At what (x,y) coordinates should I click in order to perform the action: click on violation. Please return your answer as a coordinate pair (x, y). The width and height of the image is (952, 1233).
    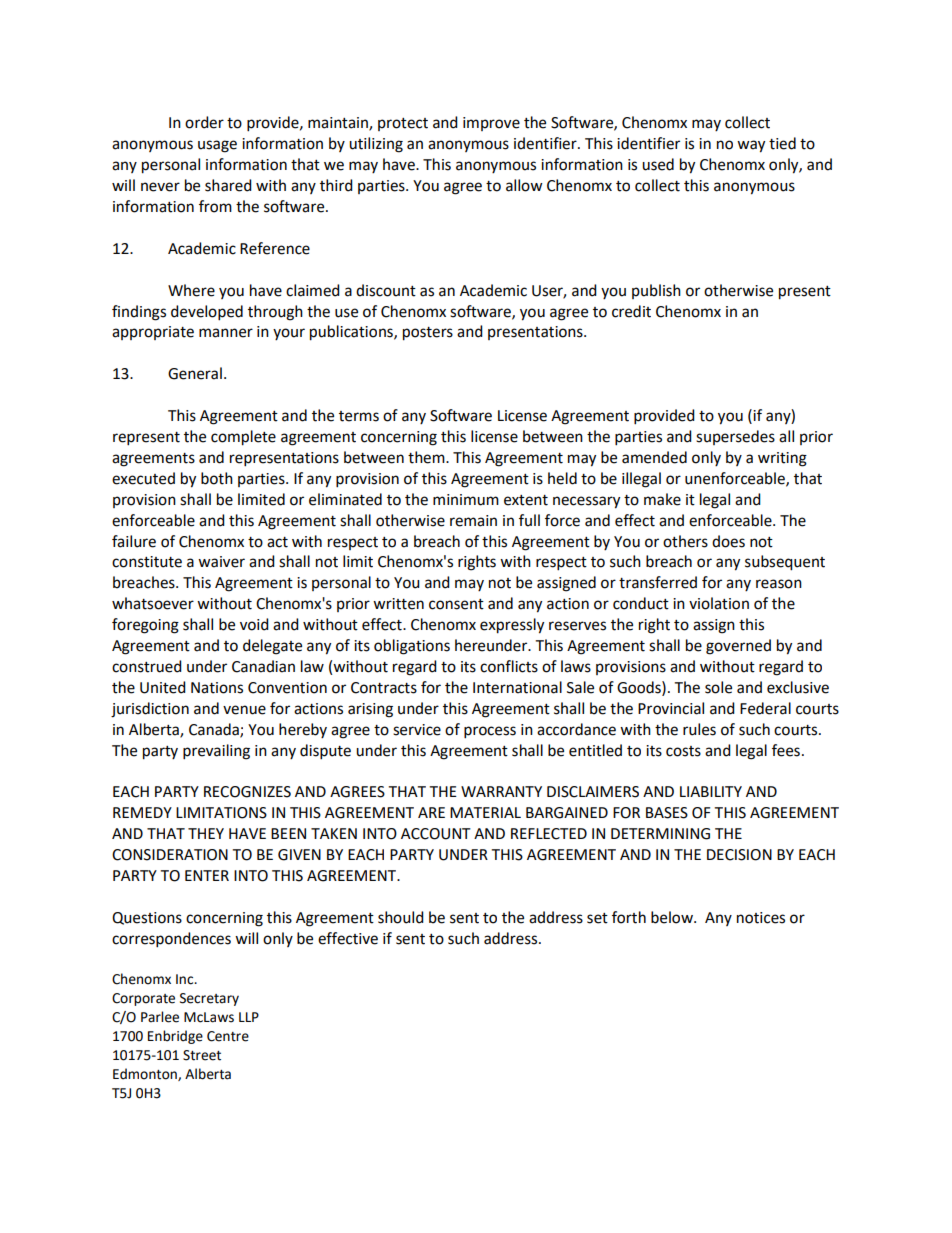
    Looking at the image, I should click on (719, 603).
